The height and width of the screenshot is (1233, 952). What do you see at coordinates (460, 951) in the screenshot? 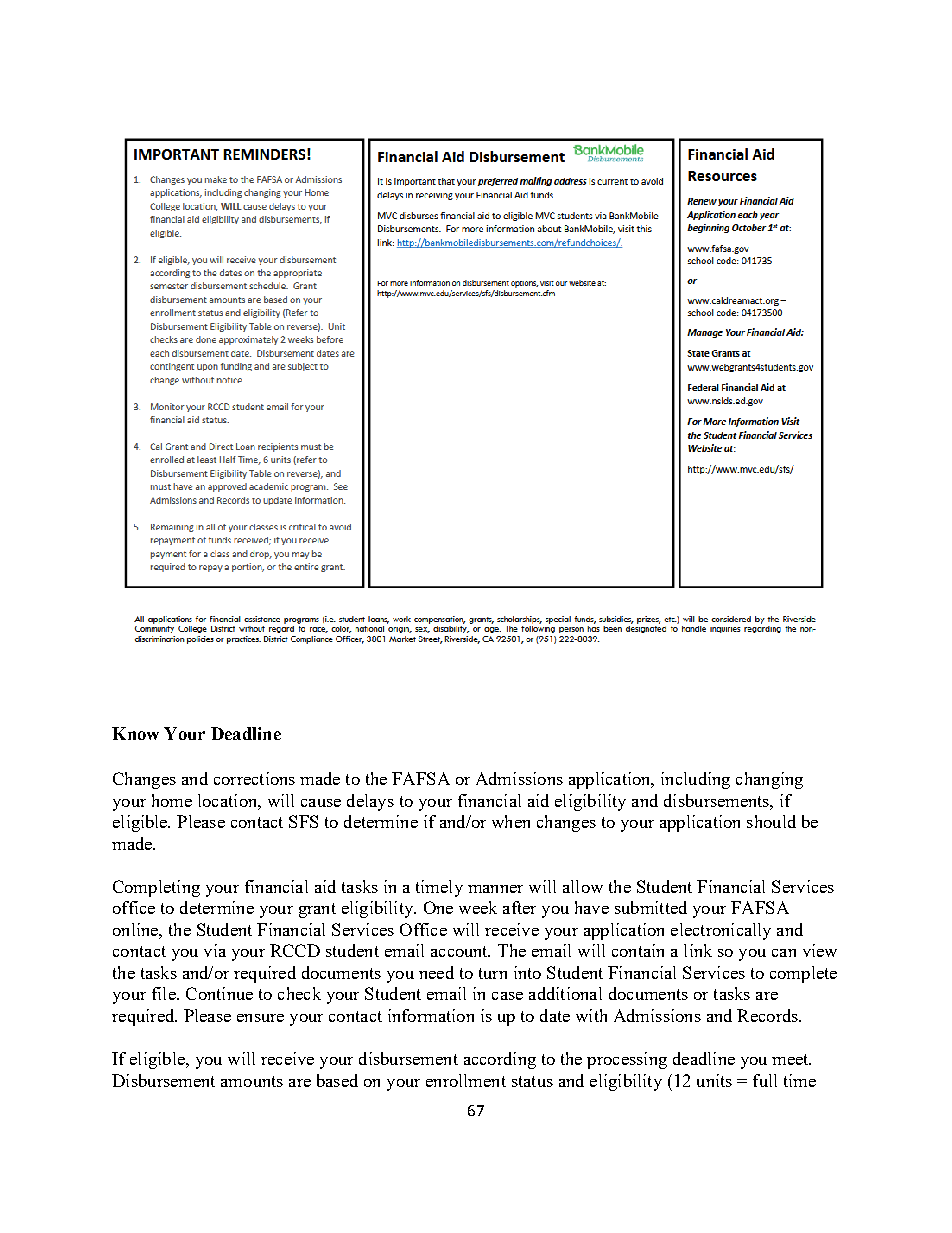
I see `account` at bounding box center [460, 951].
